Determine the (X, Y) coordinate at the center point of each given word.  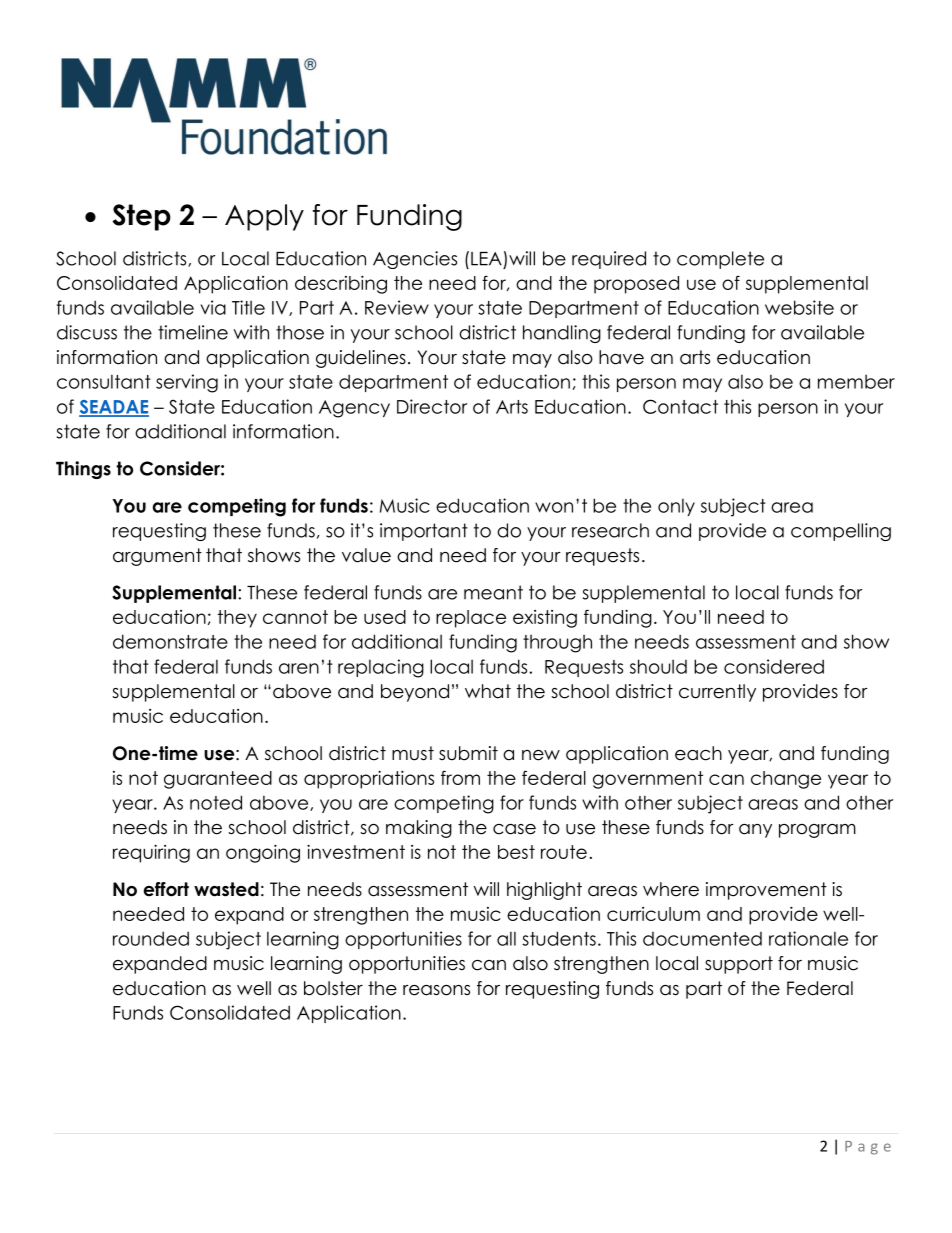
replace (471, 619)
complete (720, 260)
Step (141, 217)
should (658, 666)
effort (166, 889)
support (739, 965)
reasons (436, 990)
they (237, 619)
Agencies (415, 260)
